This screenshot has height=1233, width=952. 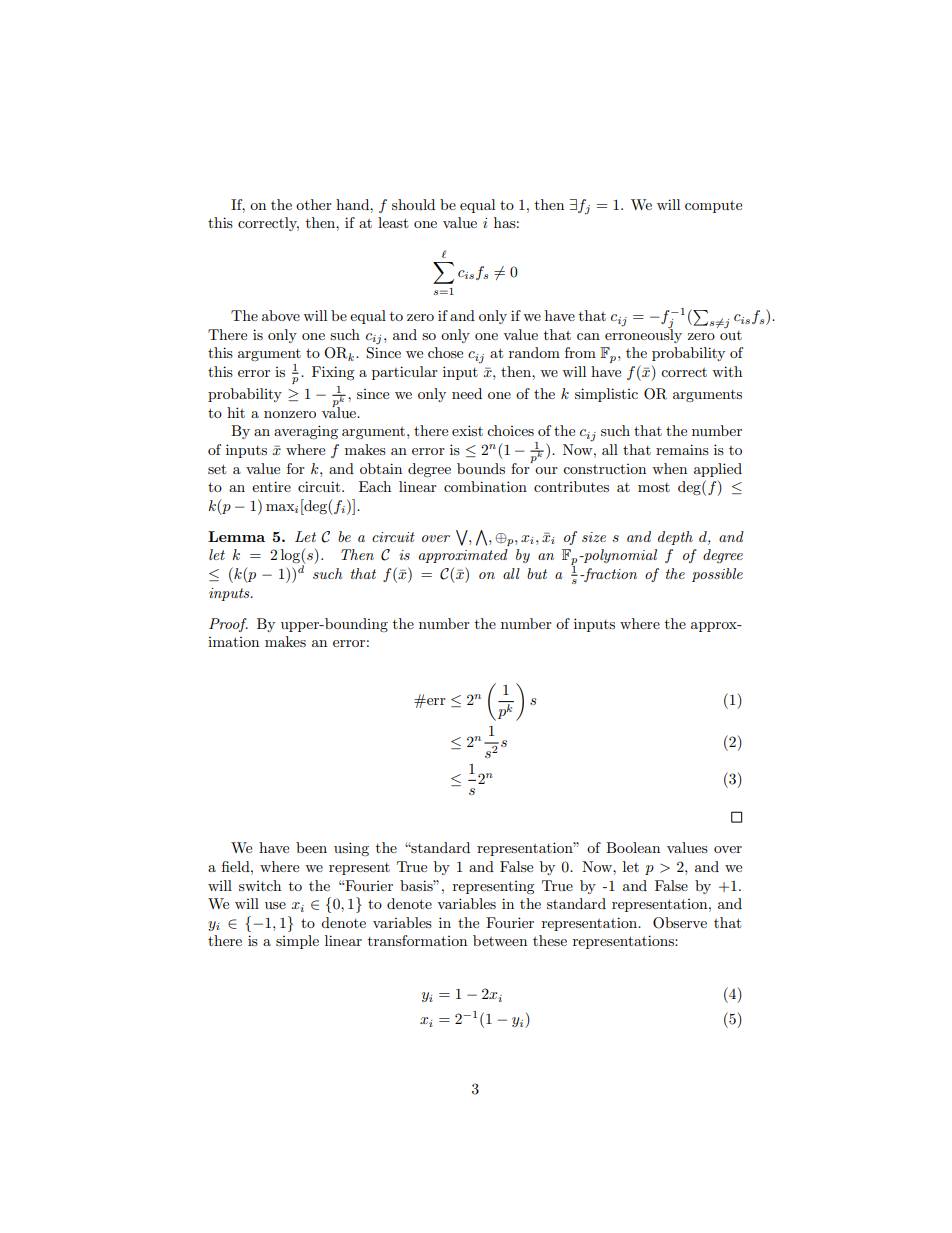 I want to click on compute, so click(x=713, y=207).
